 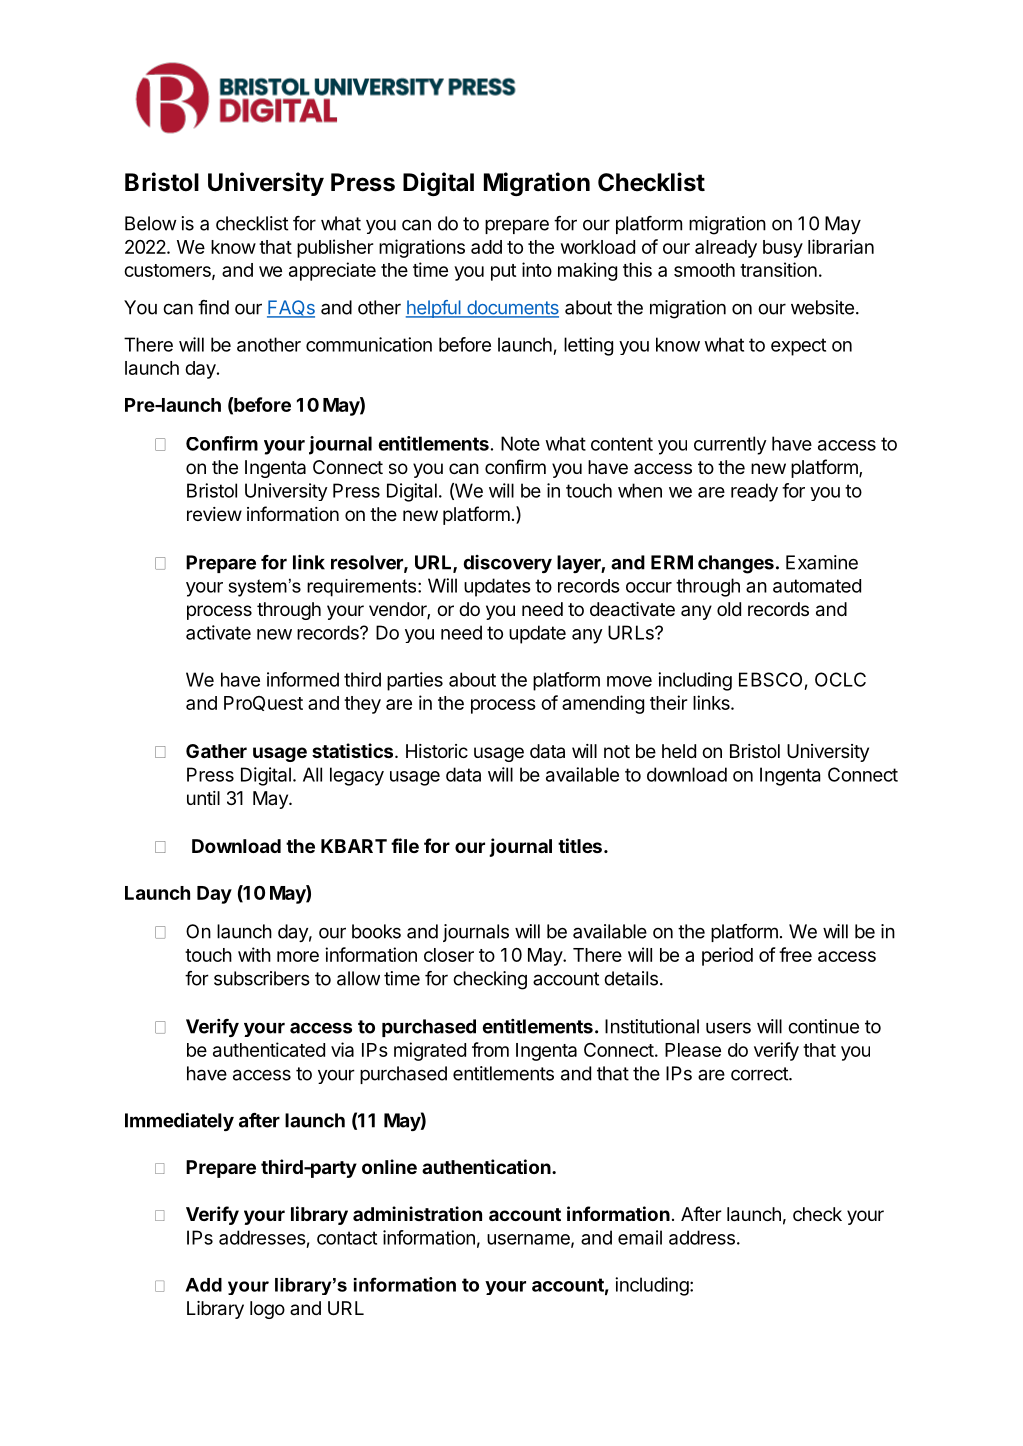 What do you see at coordinates (214, 514) in the screenshot?
I see `review` at bounding box center [214, 514].
